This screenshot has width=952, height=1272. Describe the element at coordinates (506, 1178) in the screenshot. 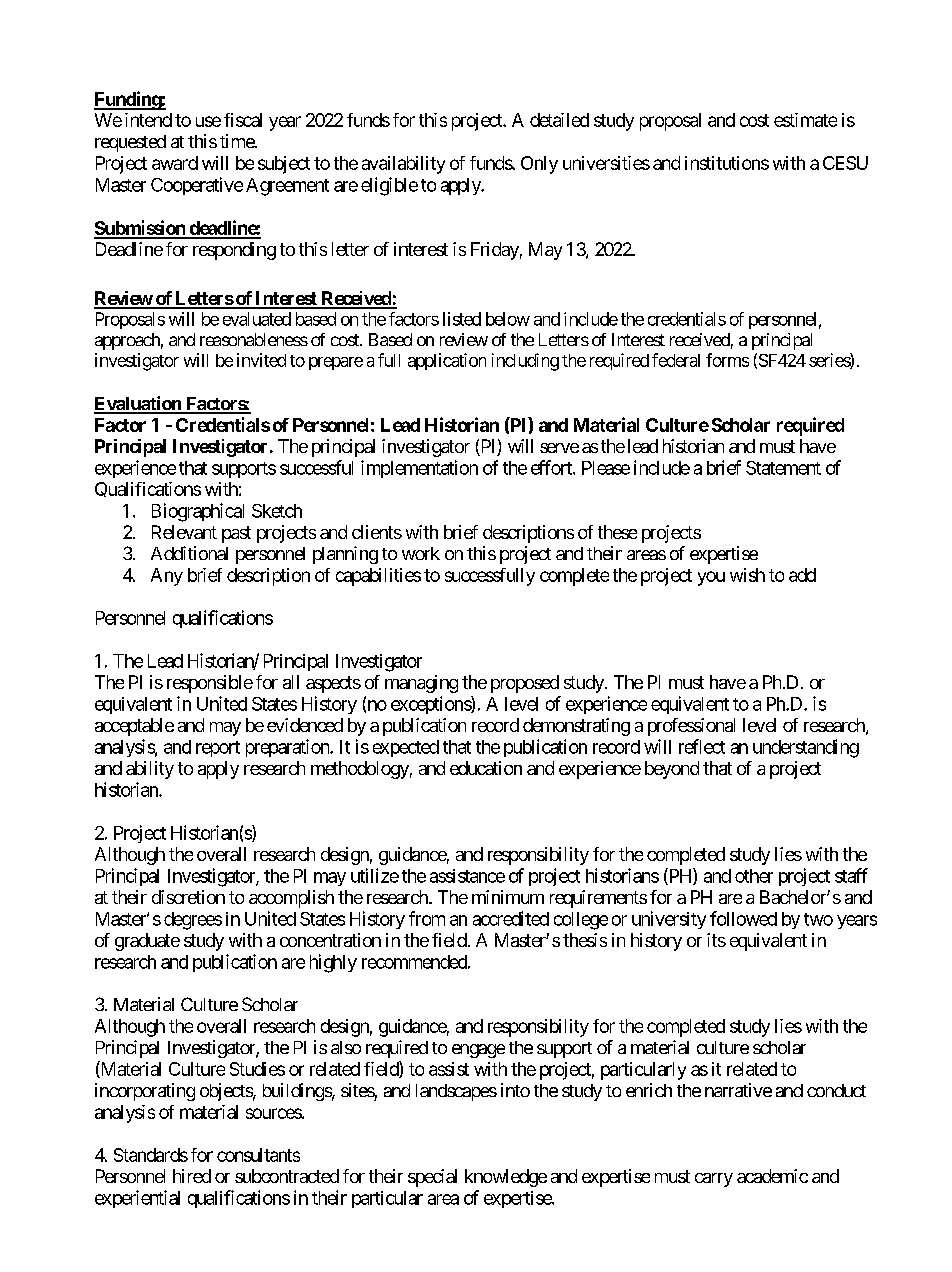

I see `knowledge` at that location.
